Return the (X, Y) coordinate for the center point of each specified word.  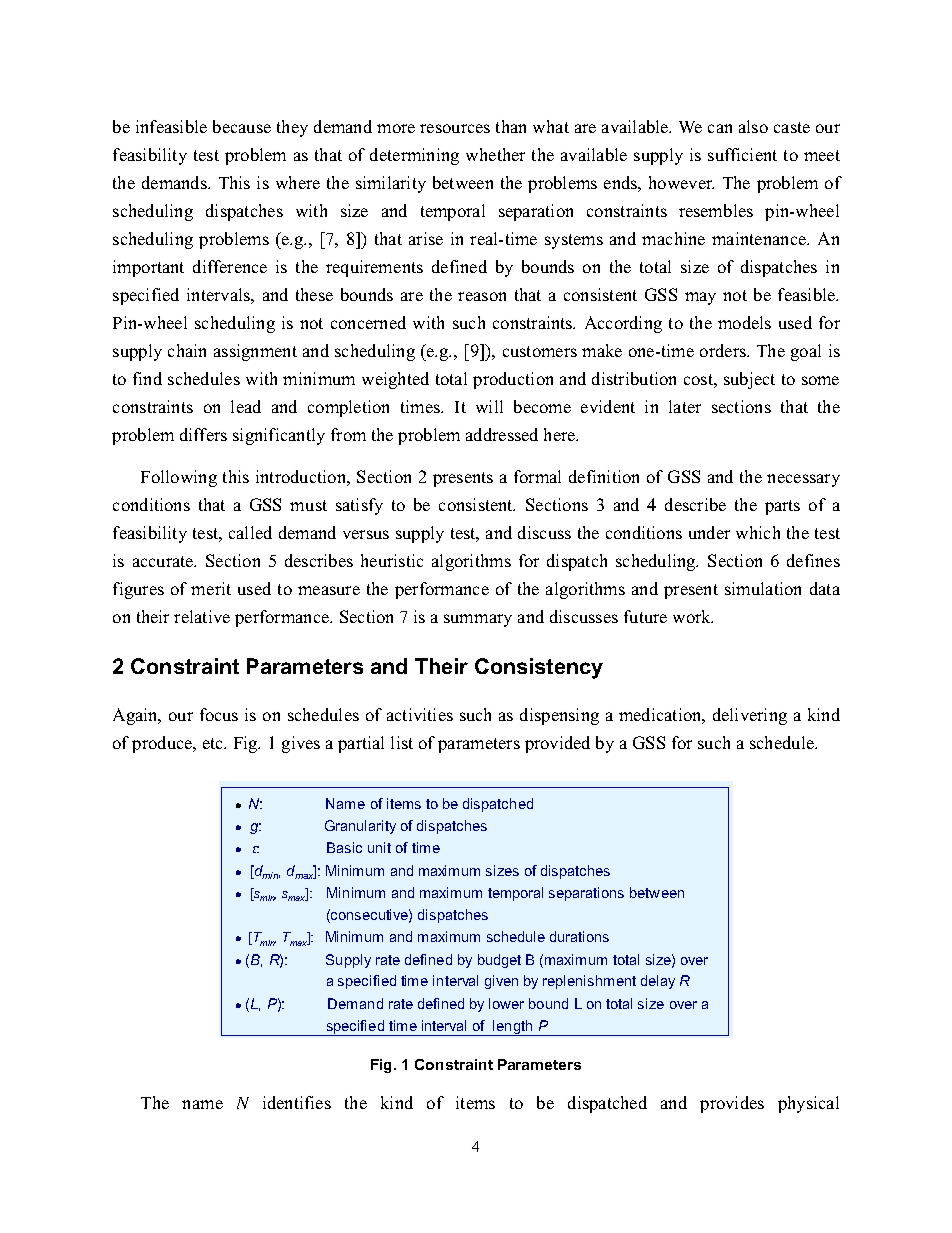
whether (495, 154)
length (513, 1028)
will (489, 406)
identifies (297, 1102)
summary (478, 620)
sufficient (742, 154)
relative (202, 616)
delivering (750, 716)
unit (379, 847)
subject (749, 380)
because (242, 126)
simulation (763, 588)
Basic (344, 847)
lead (246, 406)
